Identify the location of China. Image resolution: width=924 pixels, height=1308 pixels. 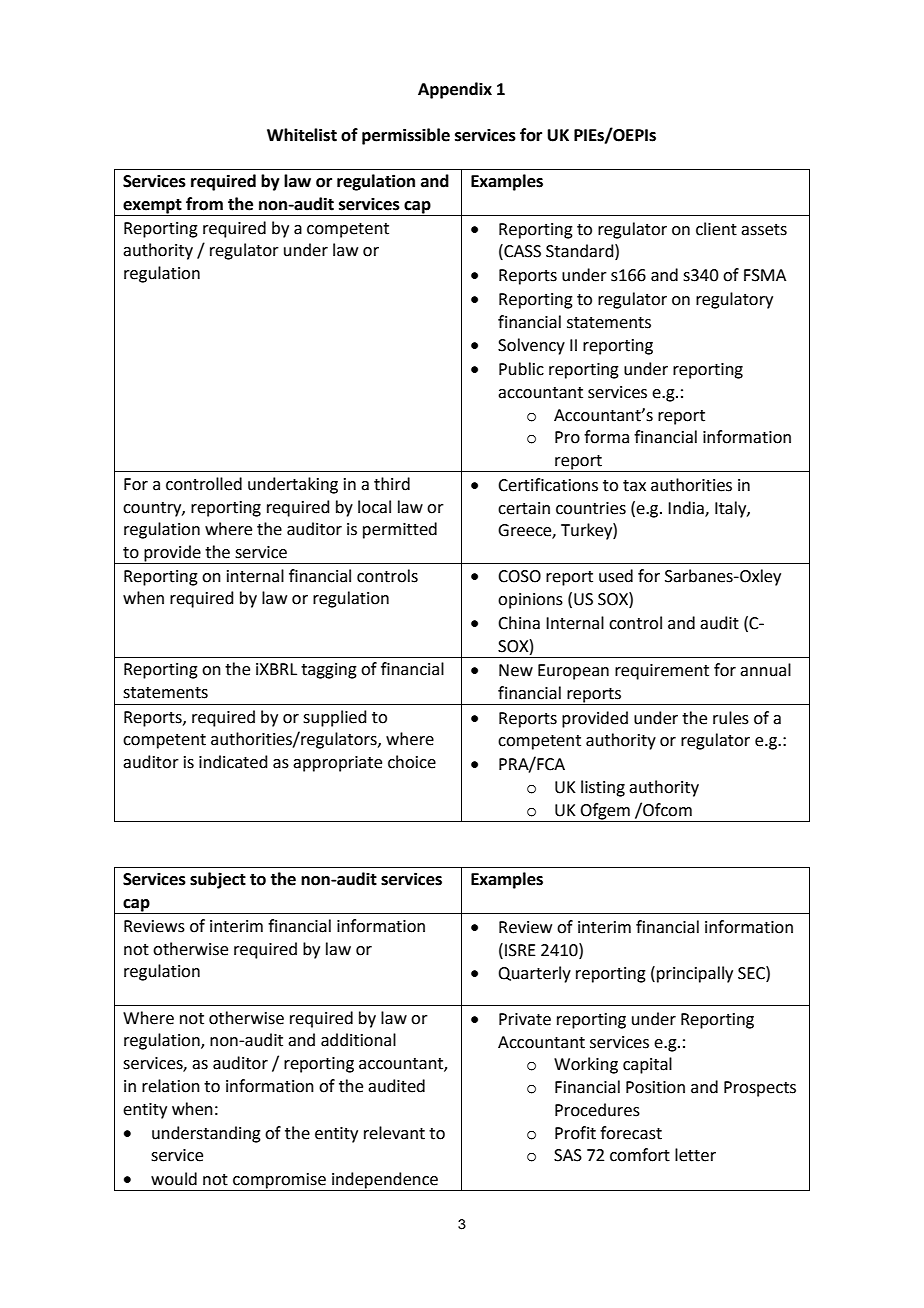
(519, 623).
